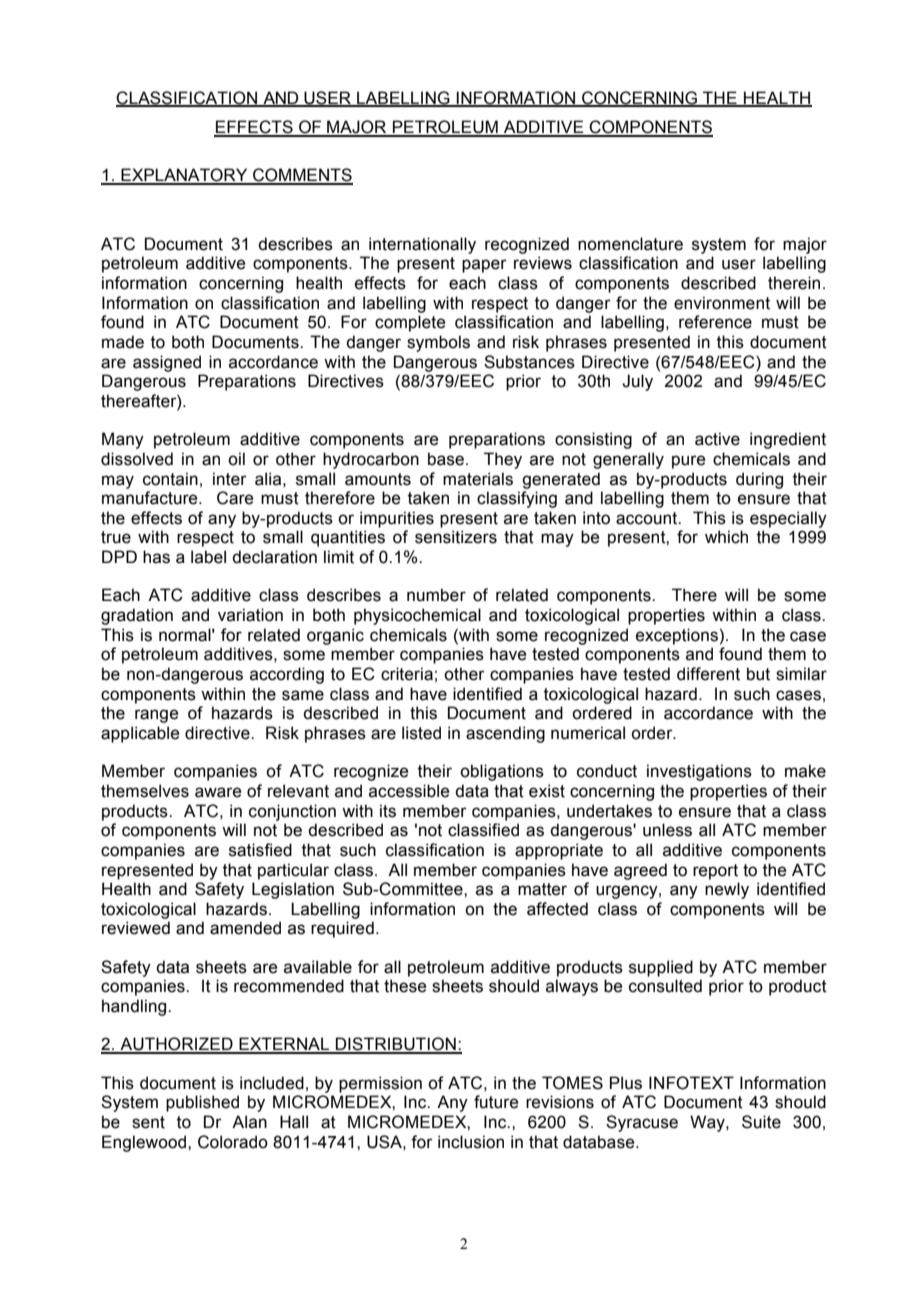 The width and height of the screenshot is (924, 1308). What do you see at coordinates (478, 479) in the screenshot?
I see `materials` at bounding box center [478, 479].
